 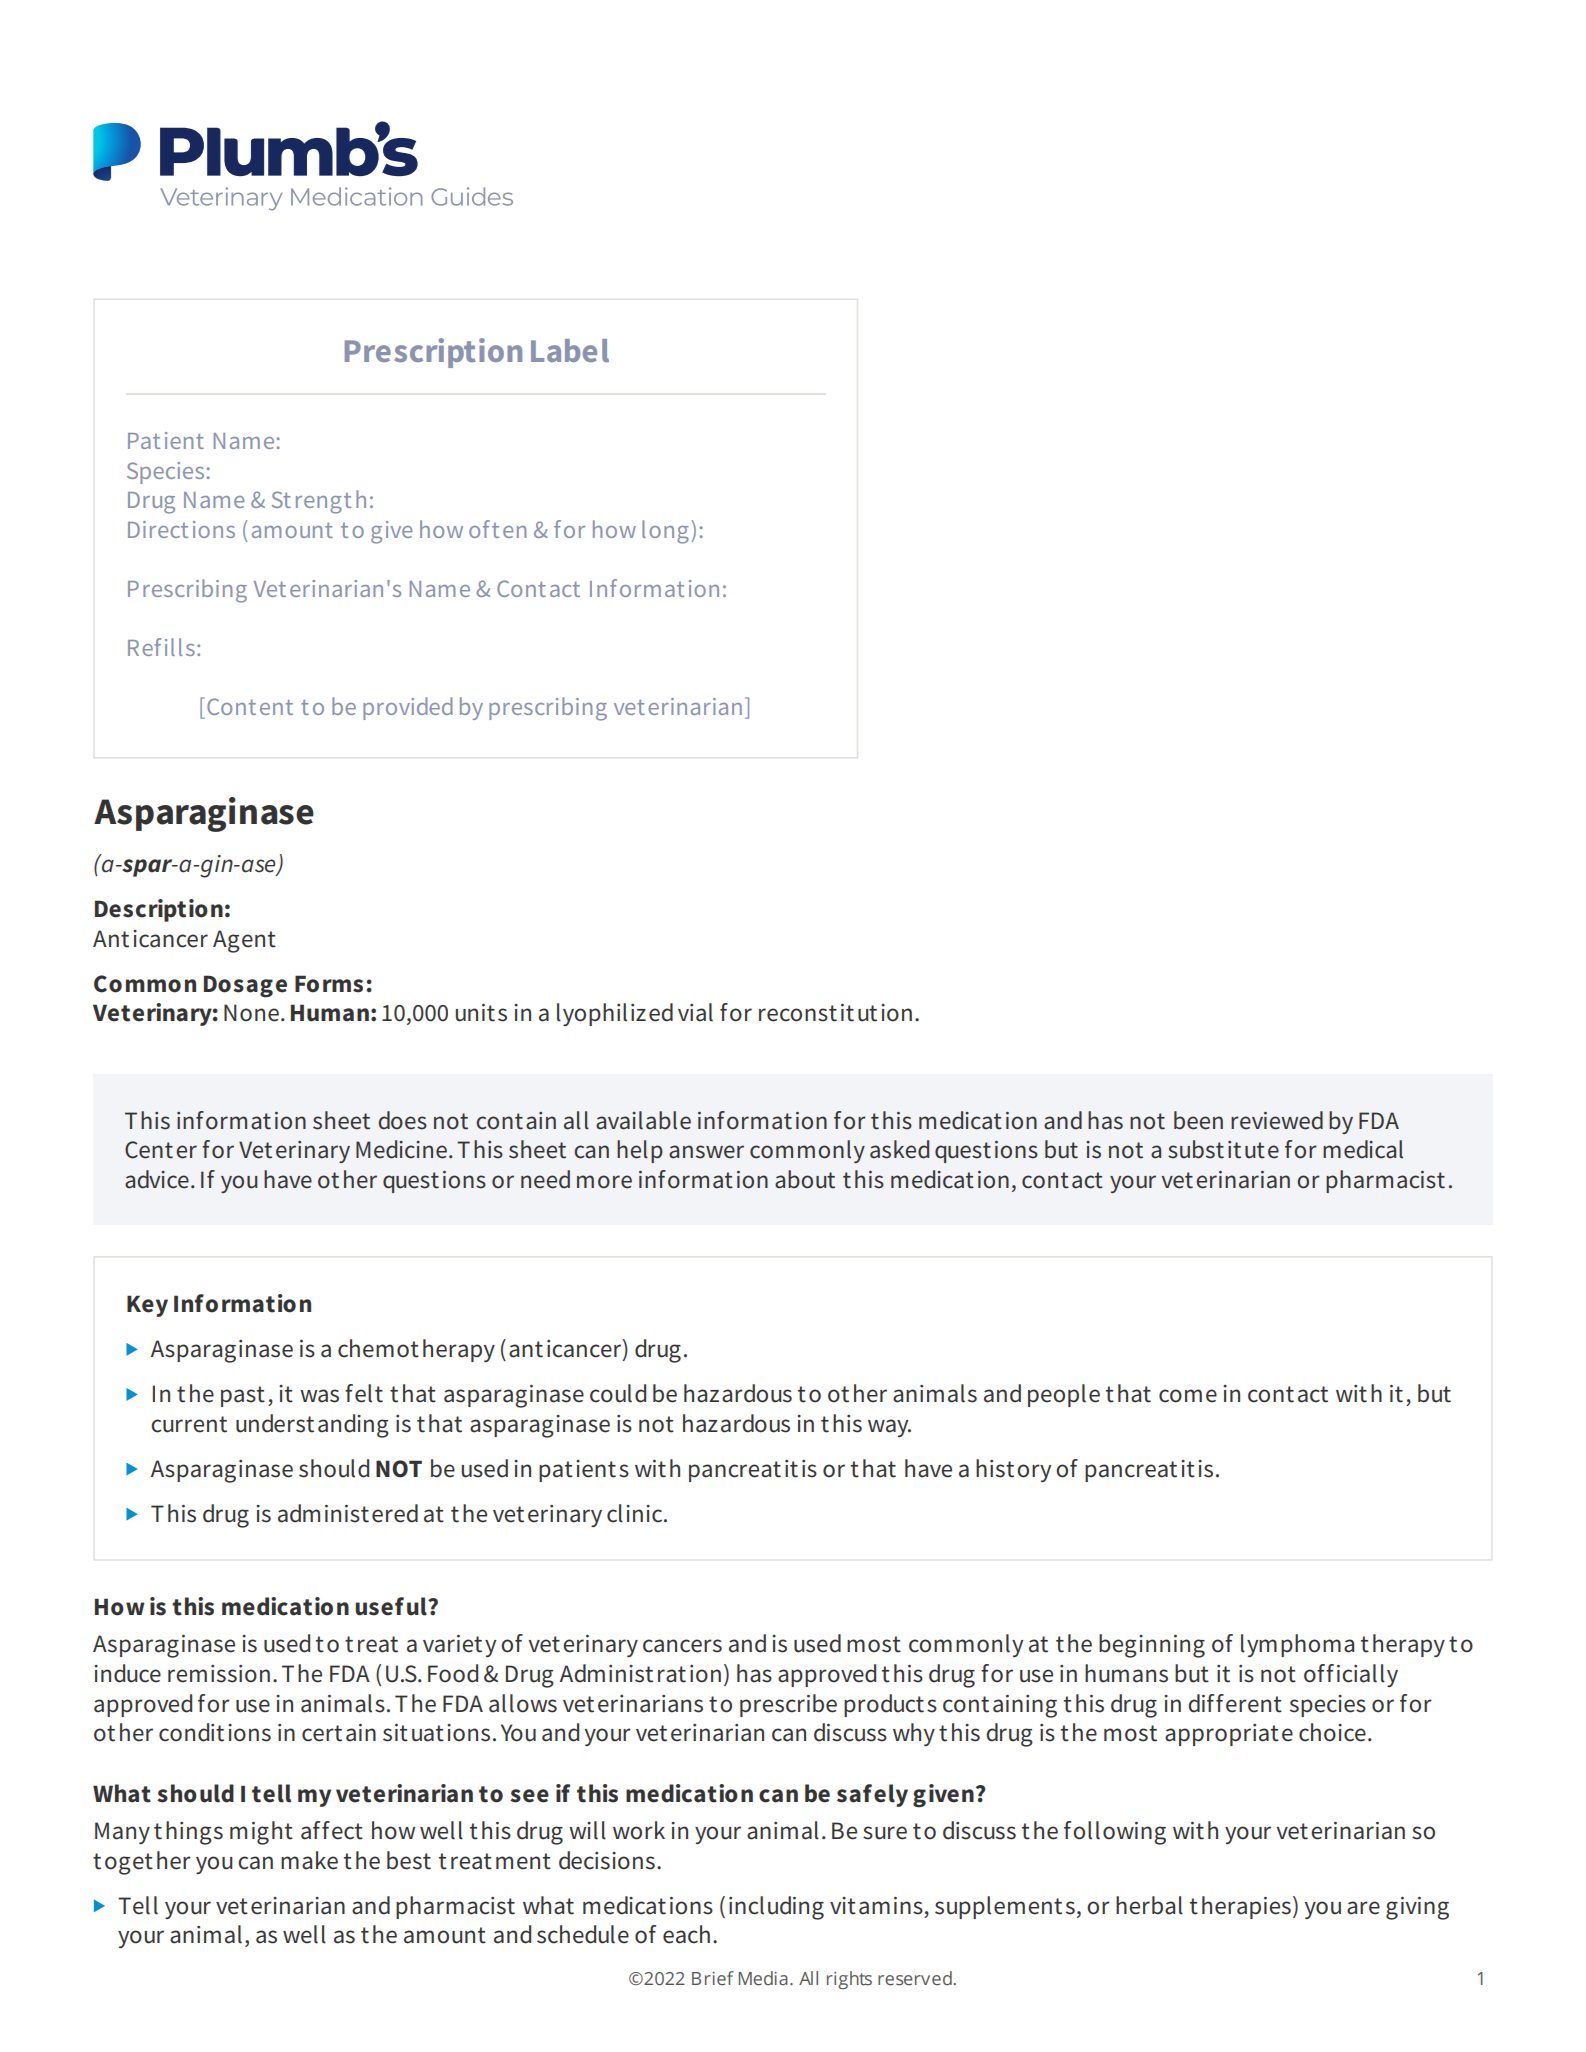 I want to click on long, so click(x=665, y=532).
